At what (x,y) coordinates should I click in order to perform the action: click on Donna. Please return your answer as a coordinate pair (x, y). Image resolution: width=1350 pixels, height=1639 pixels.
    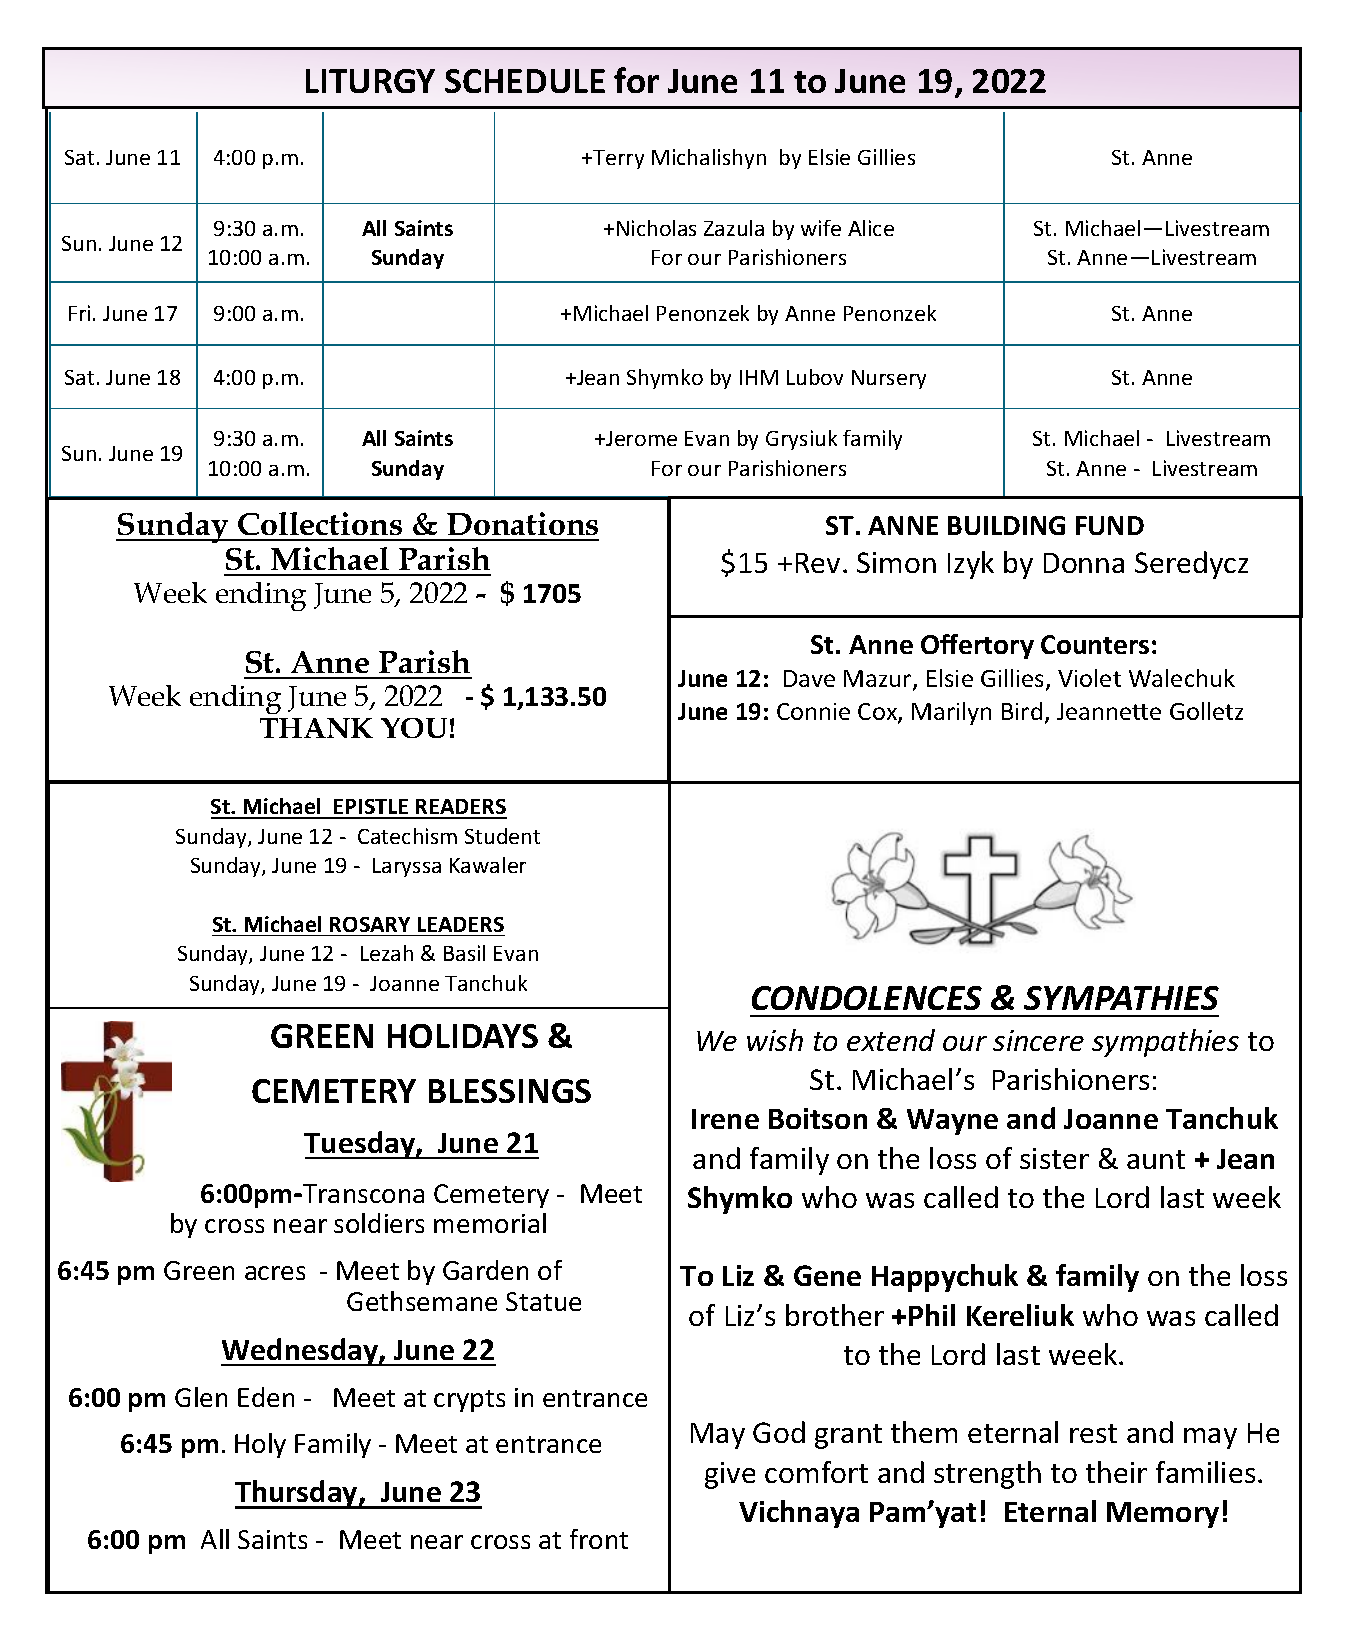
    Looking at the image, I should click on (1084, 563).
